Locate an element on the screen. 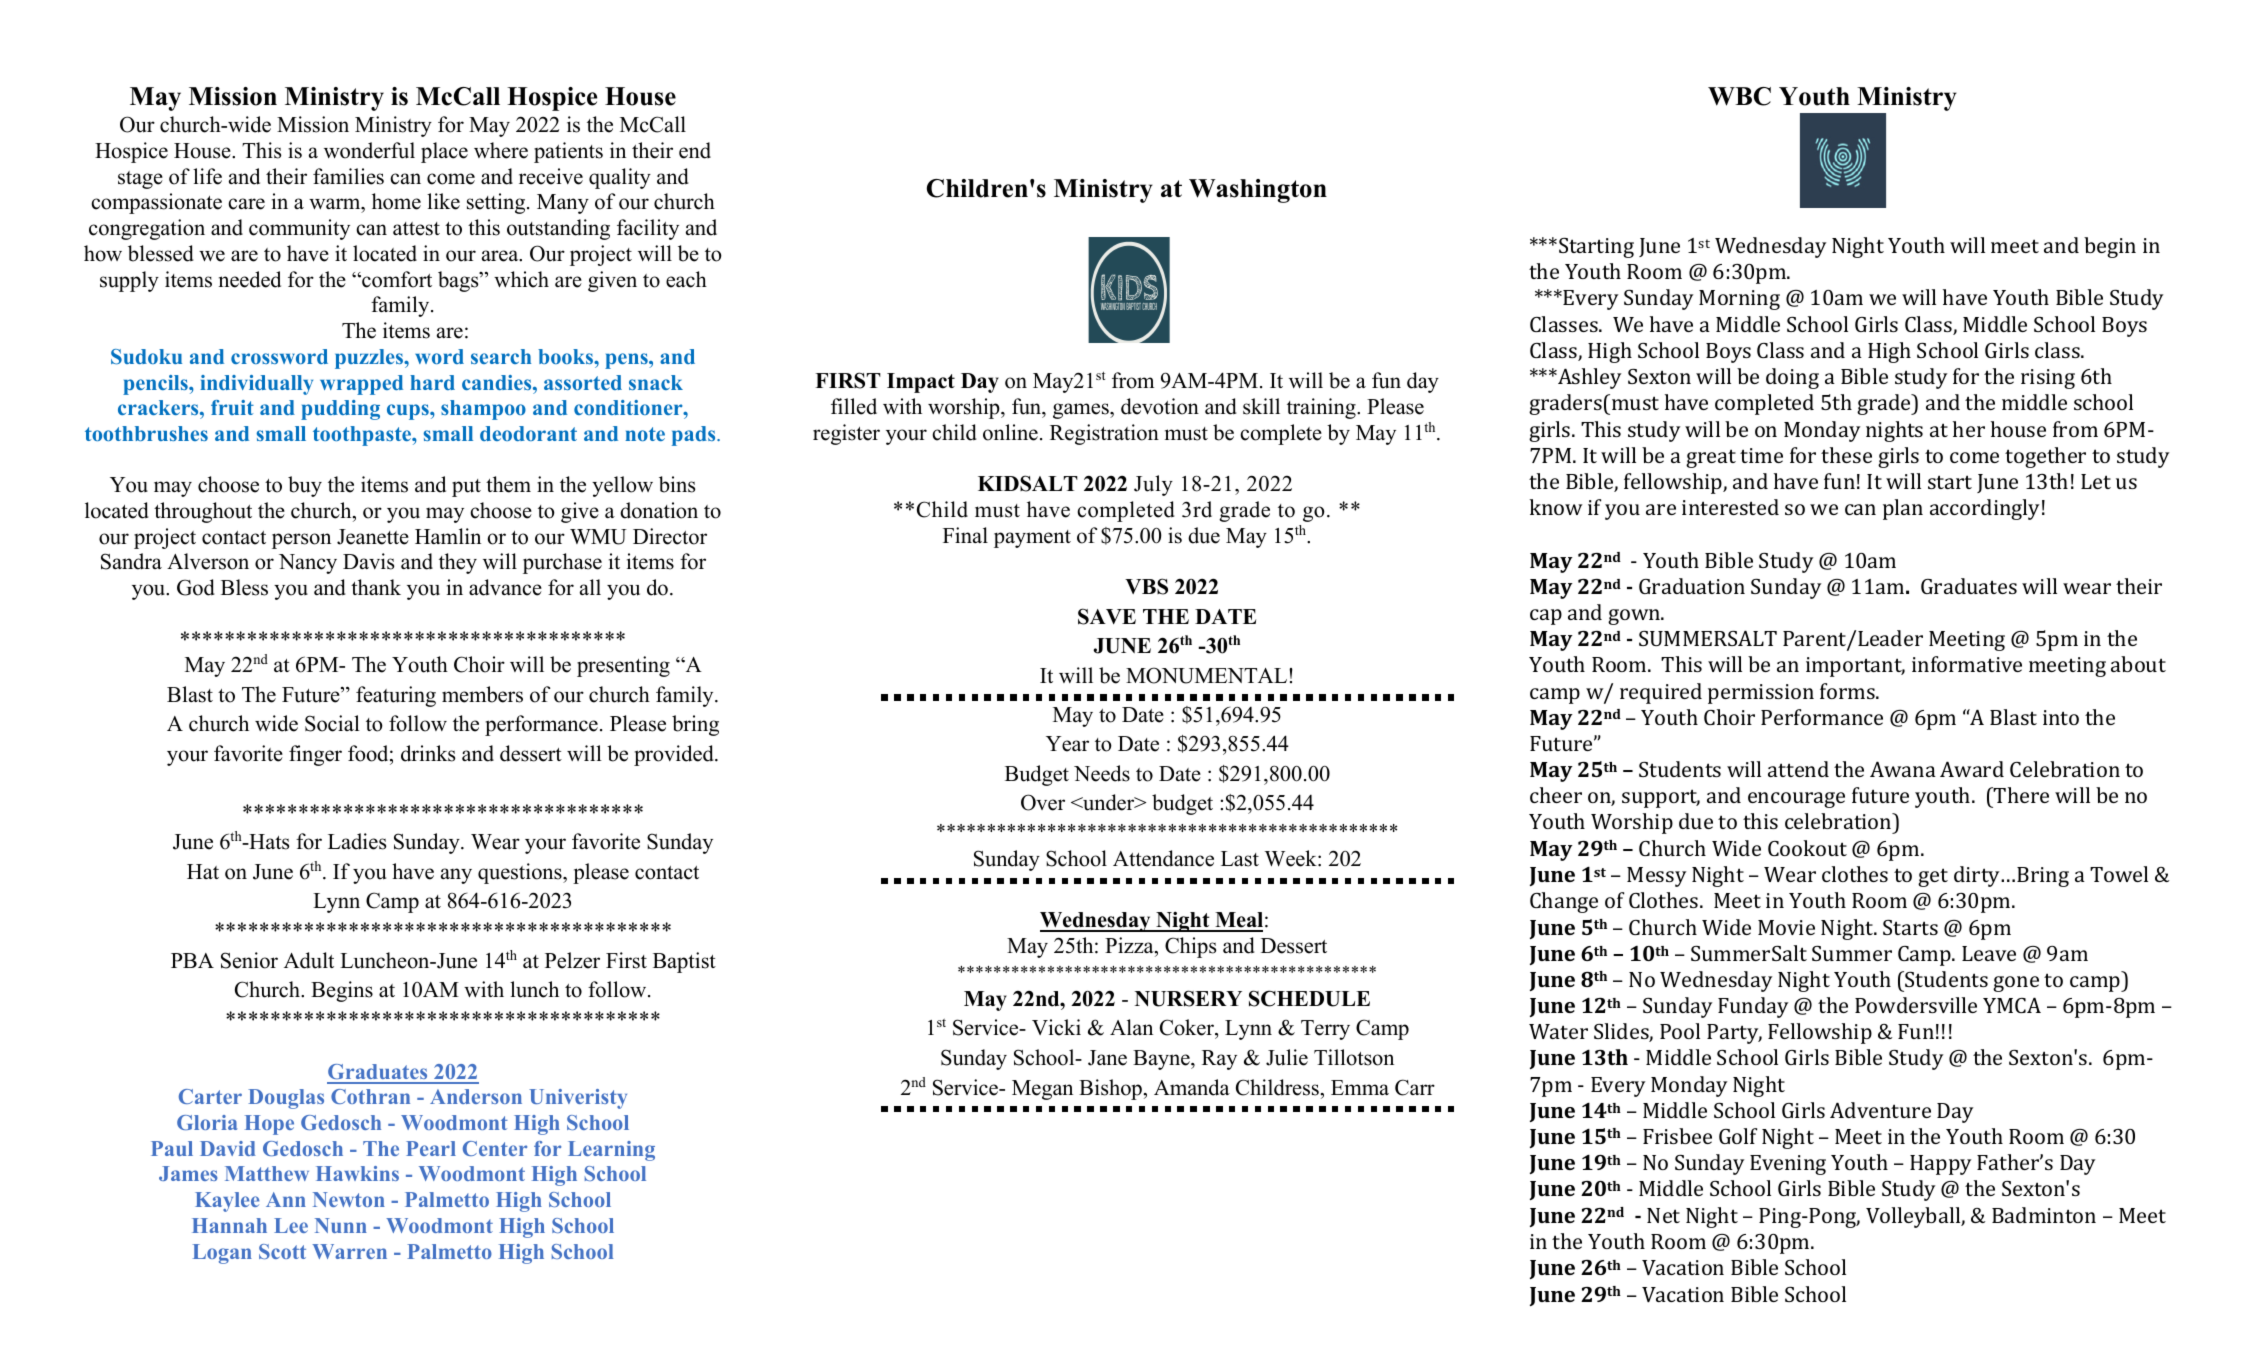  Amanda is located at coordinates (1192, 1087).
